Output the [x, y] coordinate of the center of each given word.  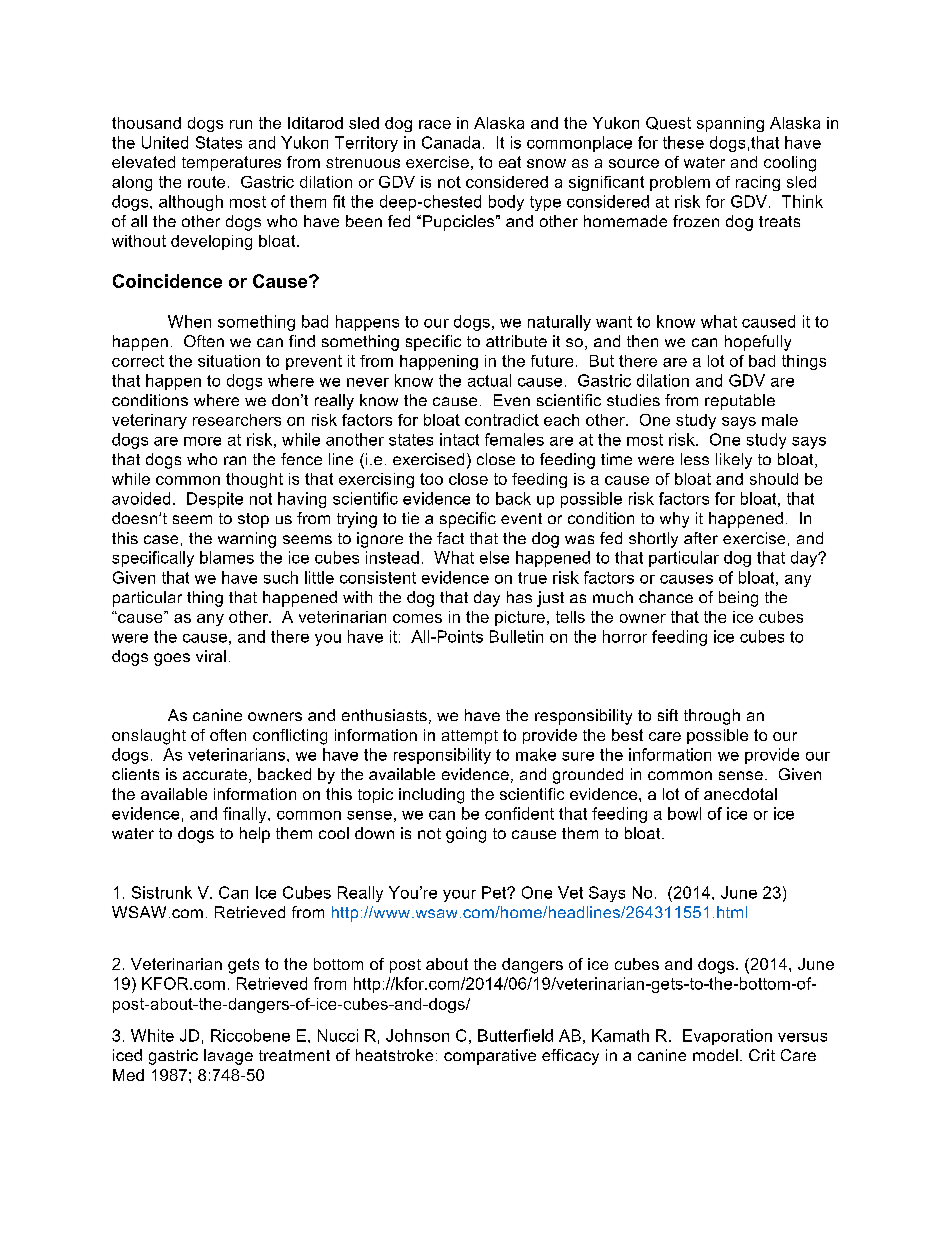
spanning [730, 124]
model [715, 1055]
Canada [451, 142]
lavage [228, 1057]
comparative [490, 1057]
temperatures [231, 163]
